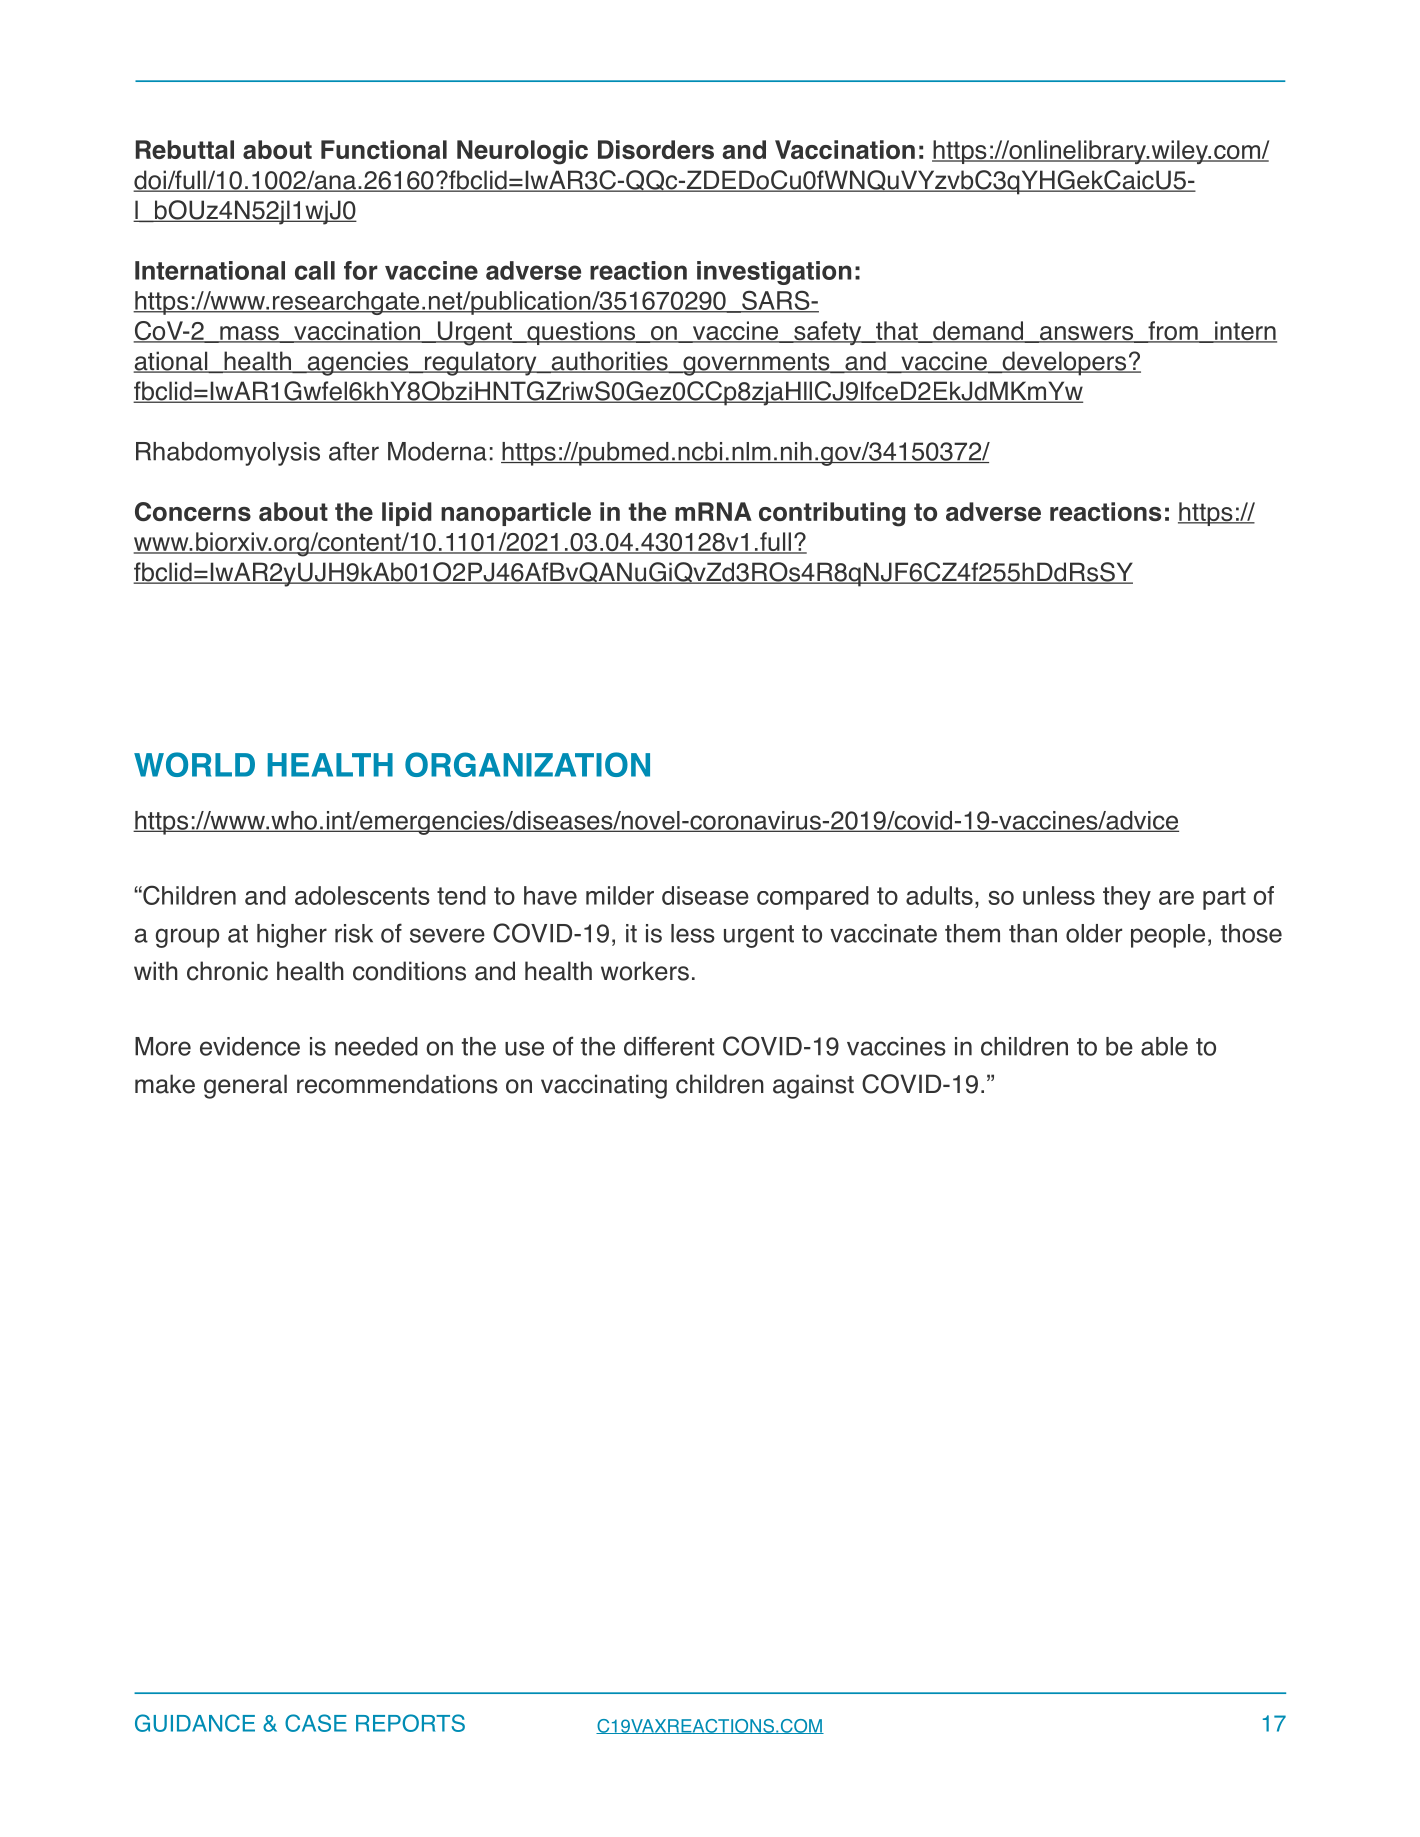 The height and width of the image is (1837, 1420). I want to click on workers, so click(645, 971).
